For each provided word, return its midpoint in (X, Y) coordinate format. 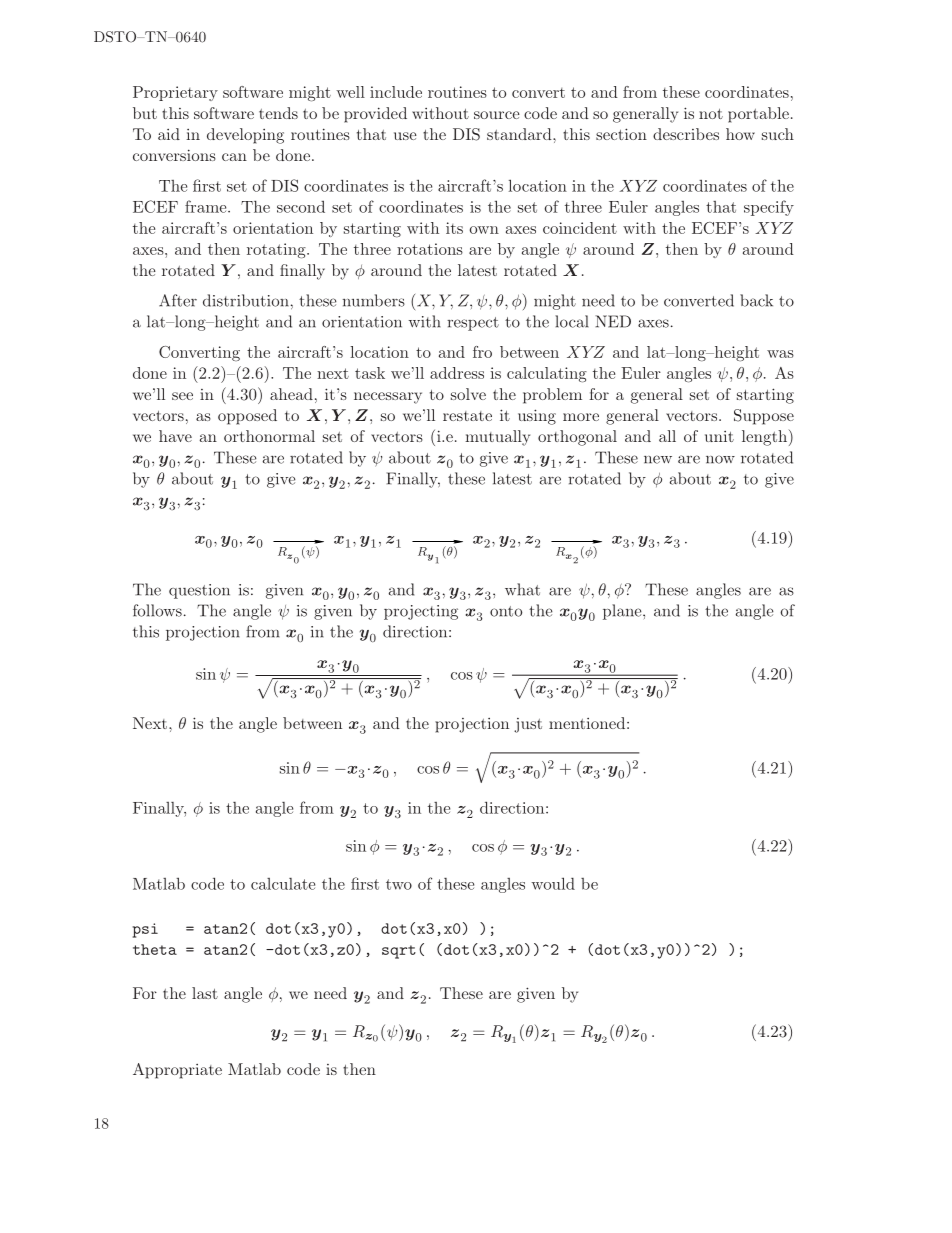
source (497, 115)
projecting (421, 612)
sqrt (399, 952)
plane (623, 612)
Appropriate (177, 1071)
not (711, 114)
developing (245, 136)
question (199, 591)
